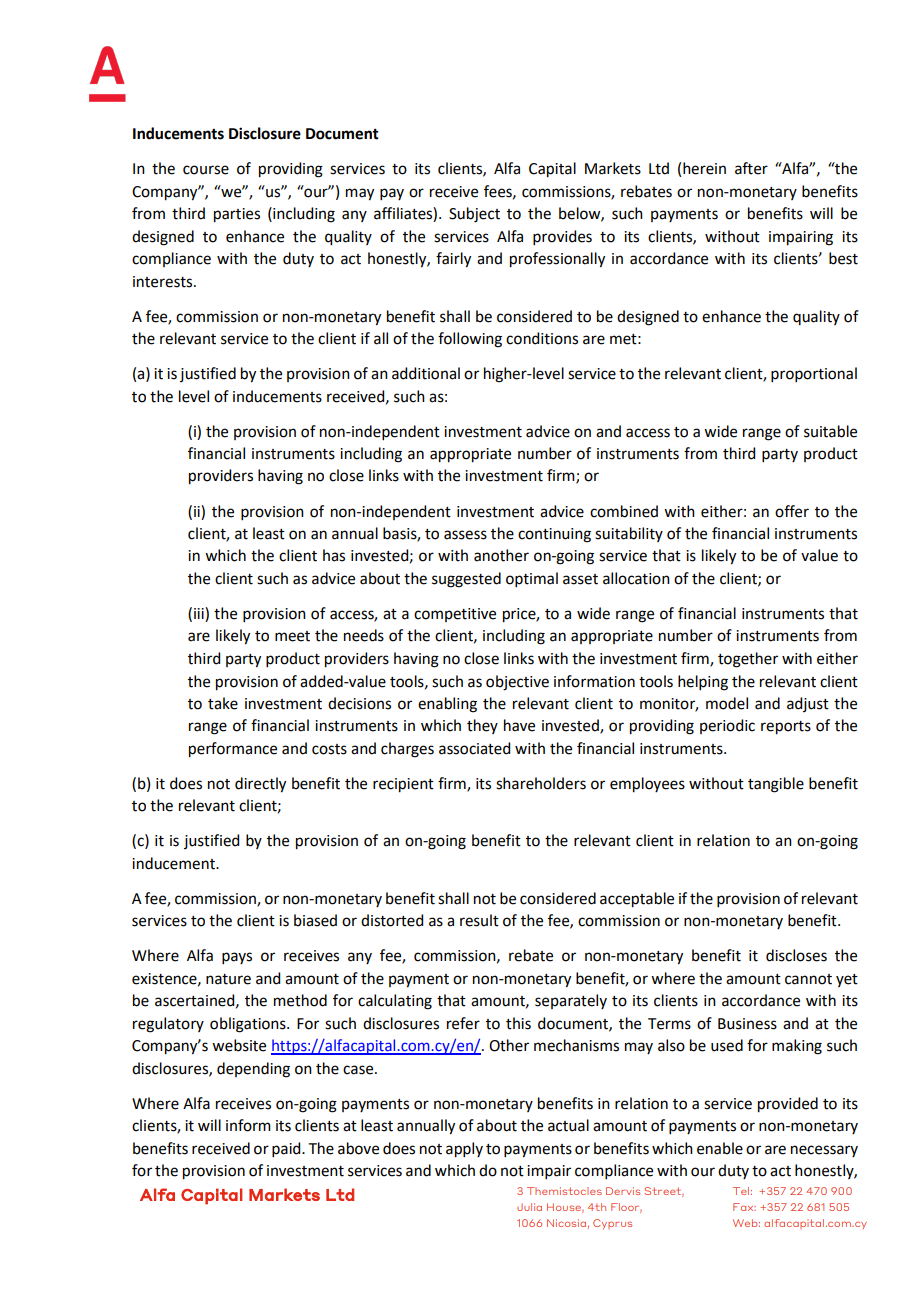  Describe the element at coordinates (751, 168) in the screenshot. I see `after` at that location.
